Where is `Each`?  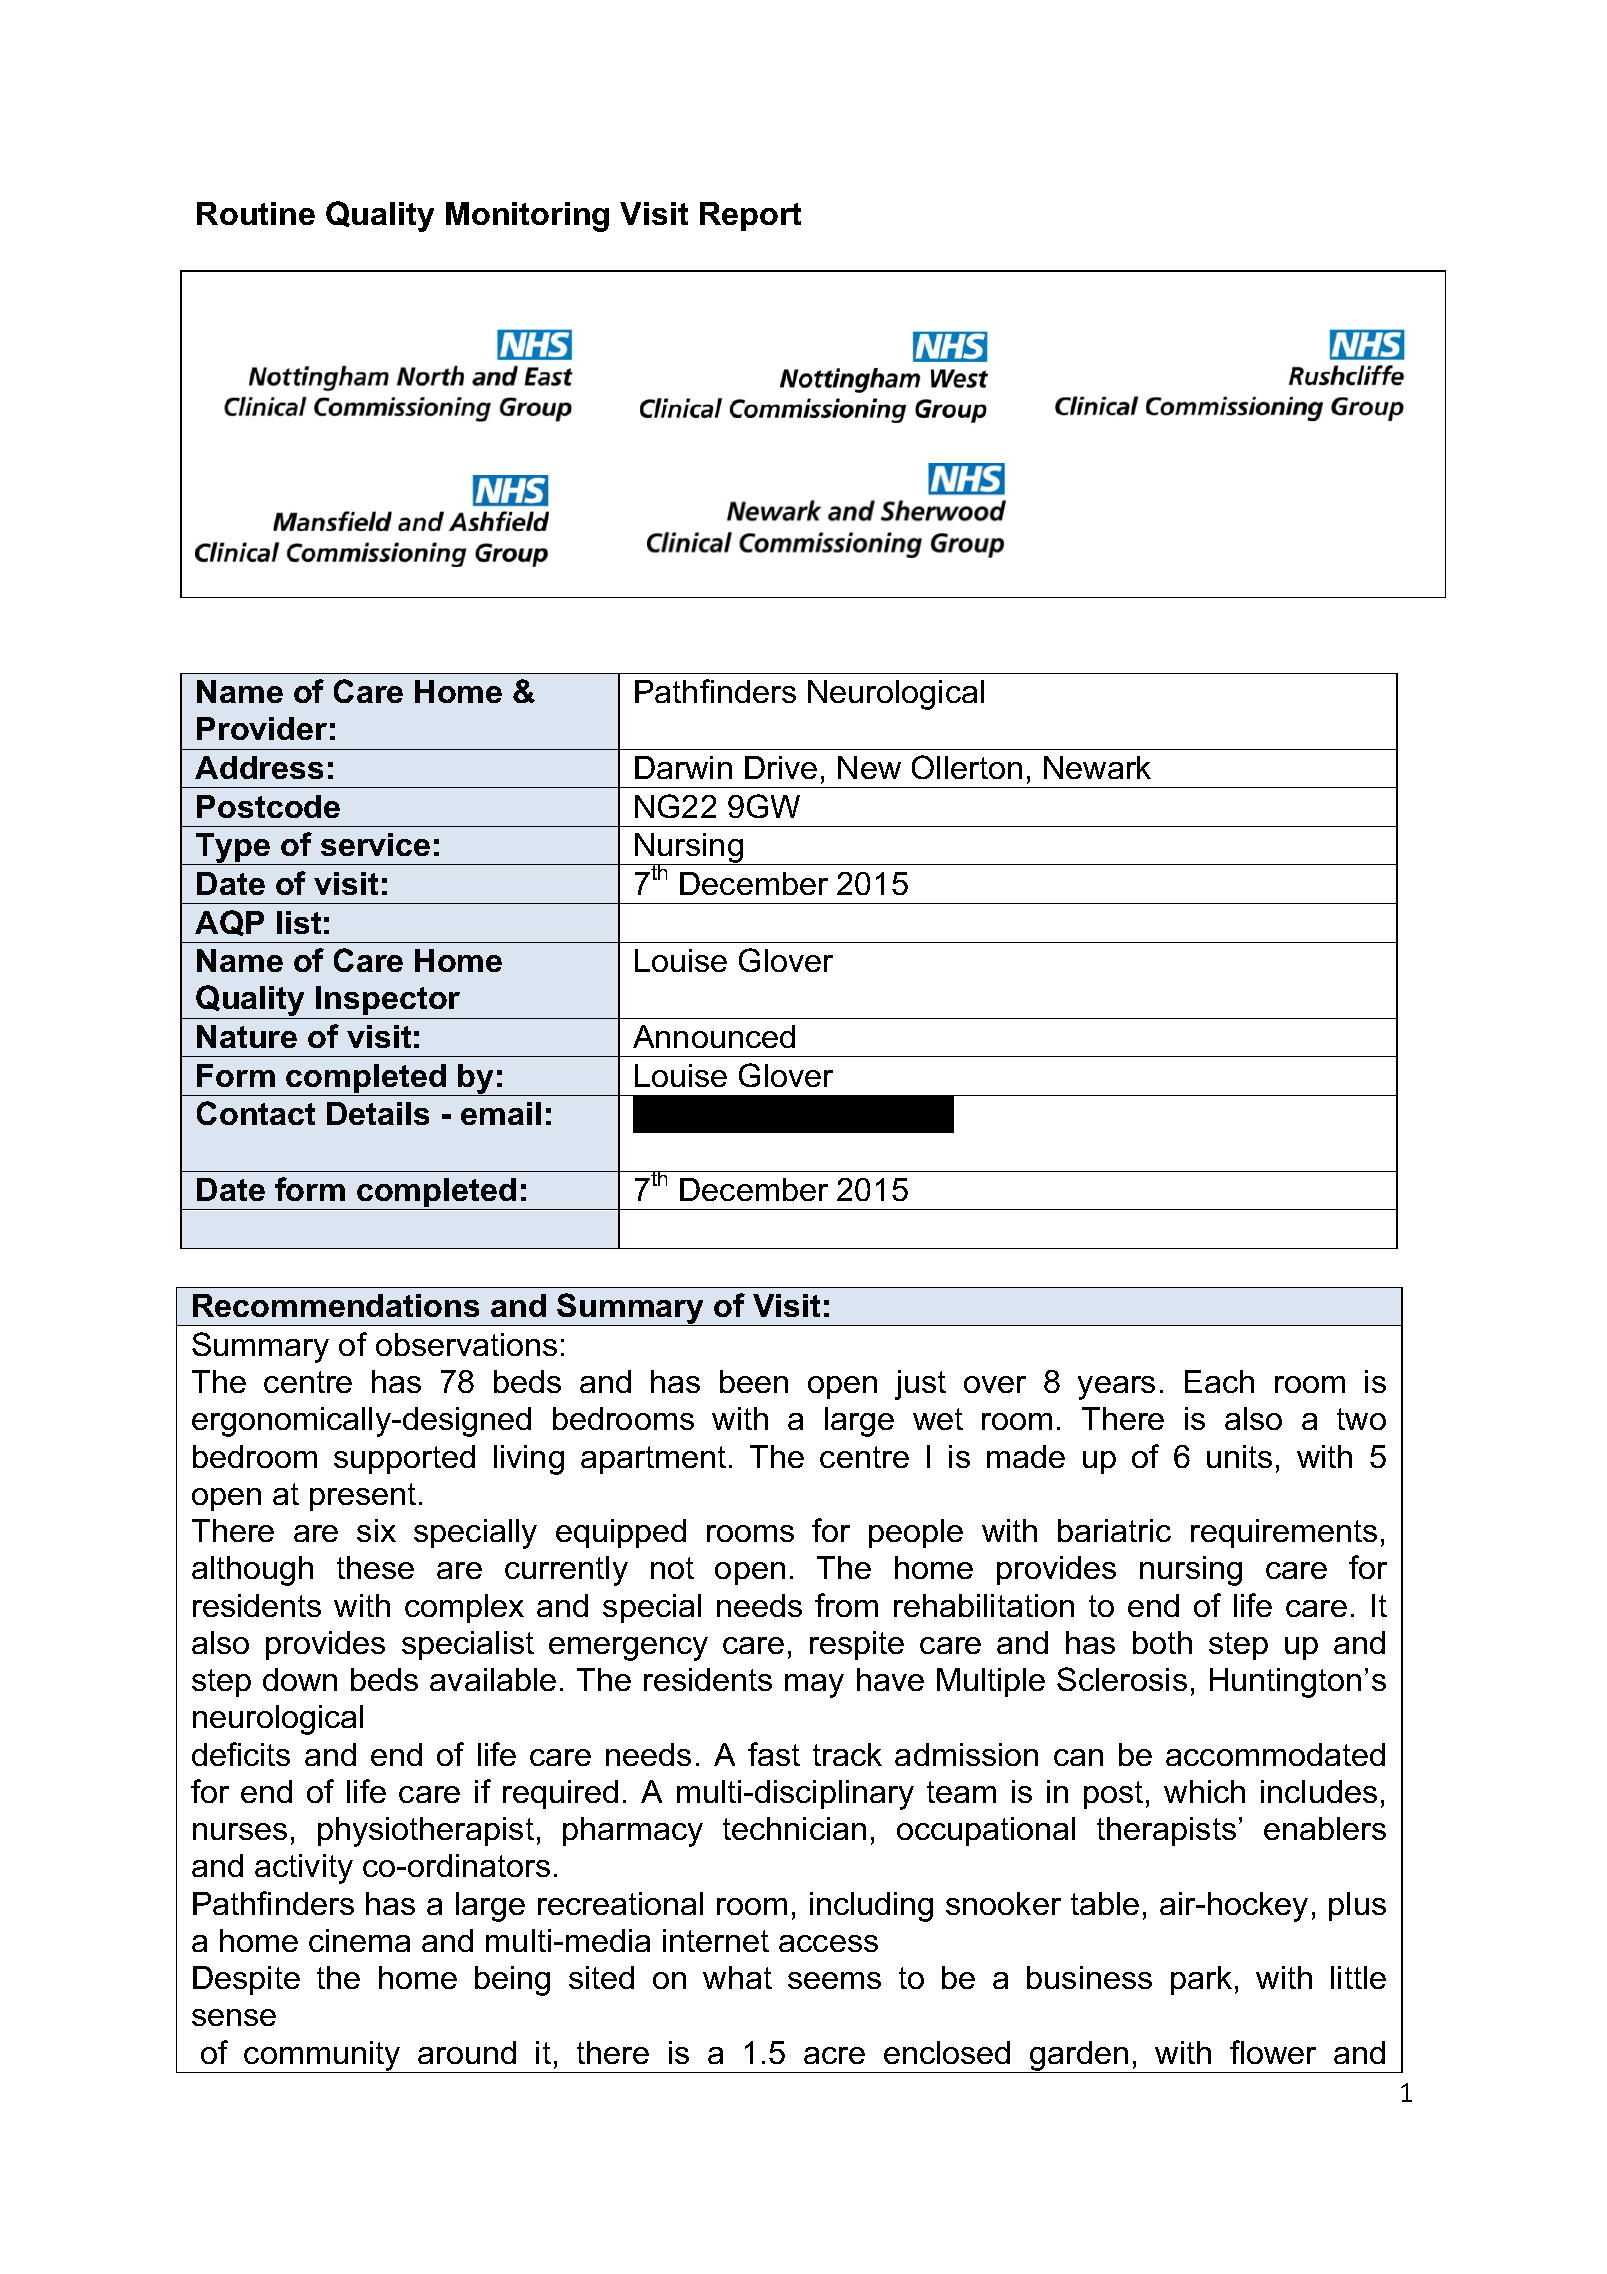 Each is located at coordinates (1219, 1381).
